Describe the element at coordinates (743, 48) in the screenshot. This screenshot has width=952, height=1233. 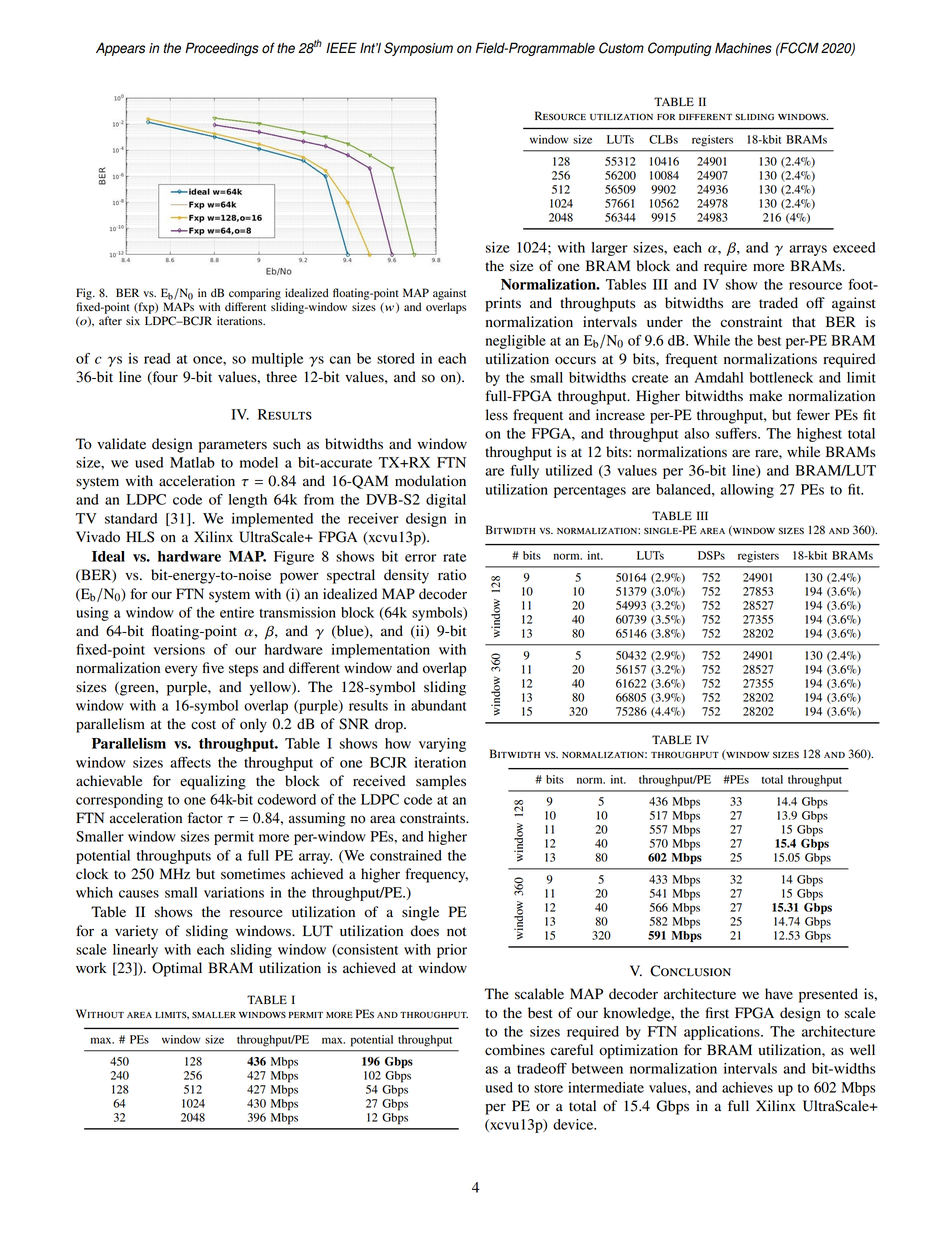
I see `Machines` at that location.
